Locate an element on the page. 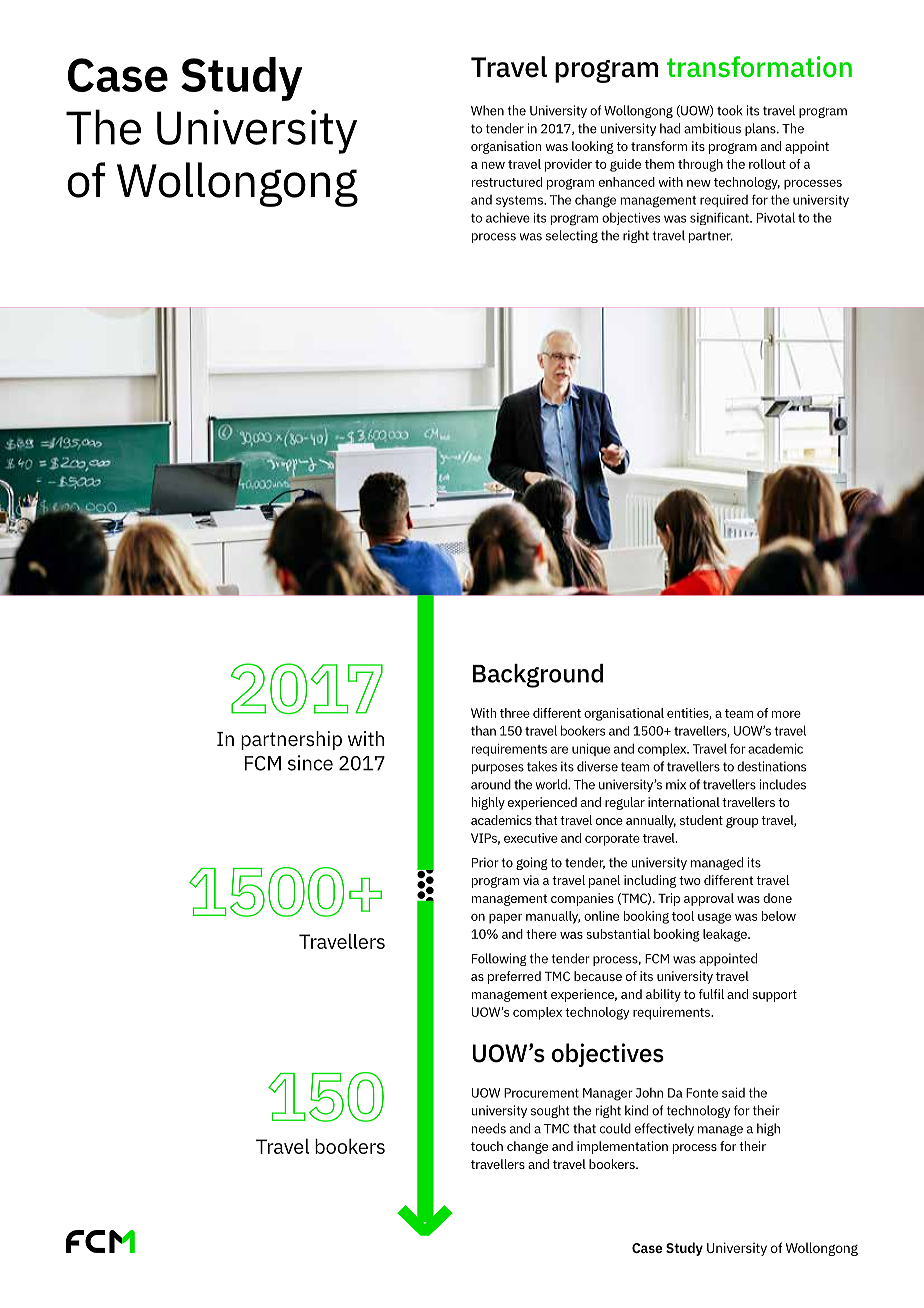 The image size is (924, 1308). approval is located at coordinates (709, 899).
